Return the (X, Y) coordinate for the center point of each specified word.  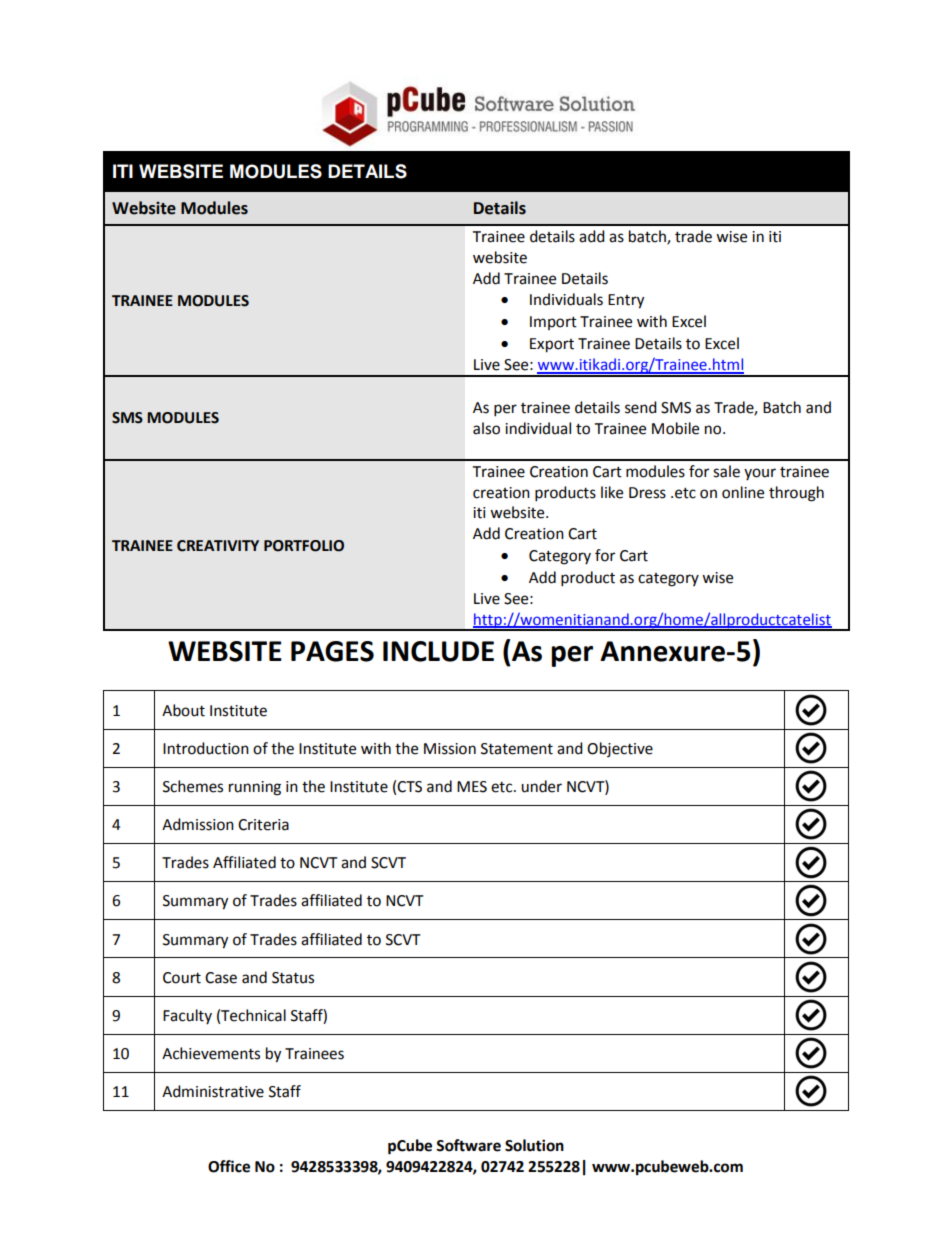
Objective (620, 749)
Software (468, 1145)
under (541, 786)
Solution (534, 1145)
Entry (626, 301)
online (743, 492)
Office (229, 1166)
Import (553, 323)
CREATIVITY (218, 546)
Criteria (263, 825)
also (486, 428)
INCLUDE (438, 651)
